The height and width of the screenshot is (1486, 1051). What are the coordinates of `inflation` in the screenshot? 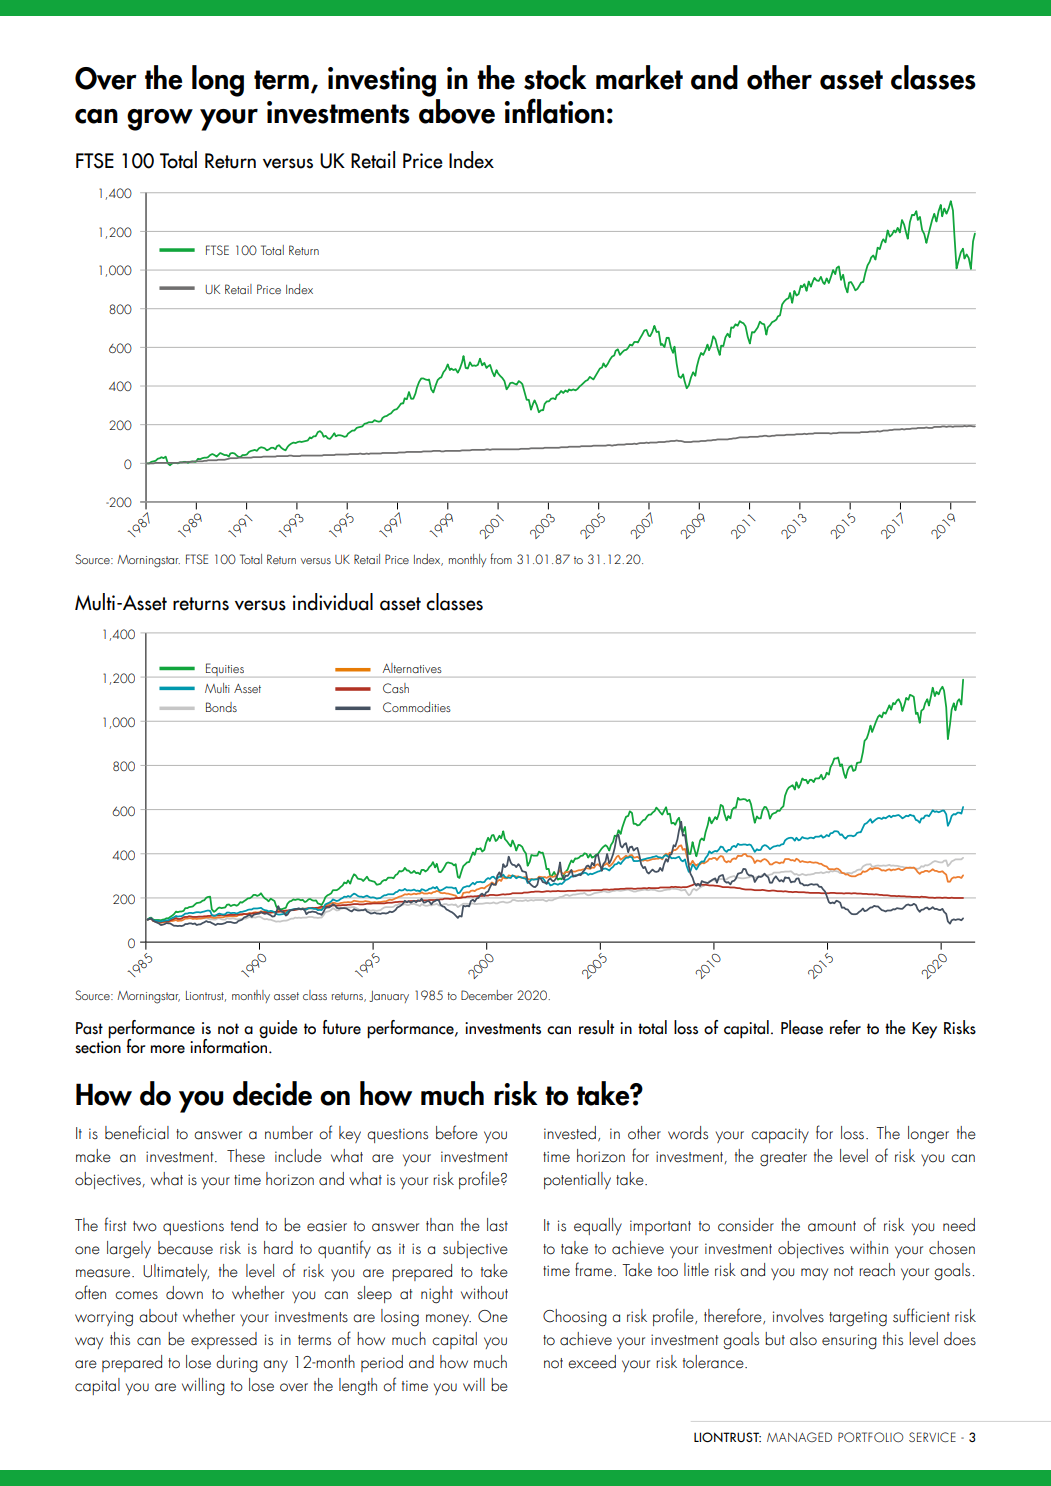 It's located at (554, 111).
